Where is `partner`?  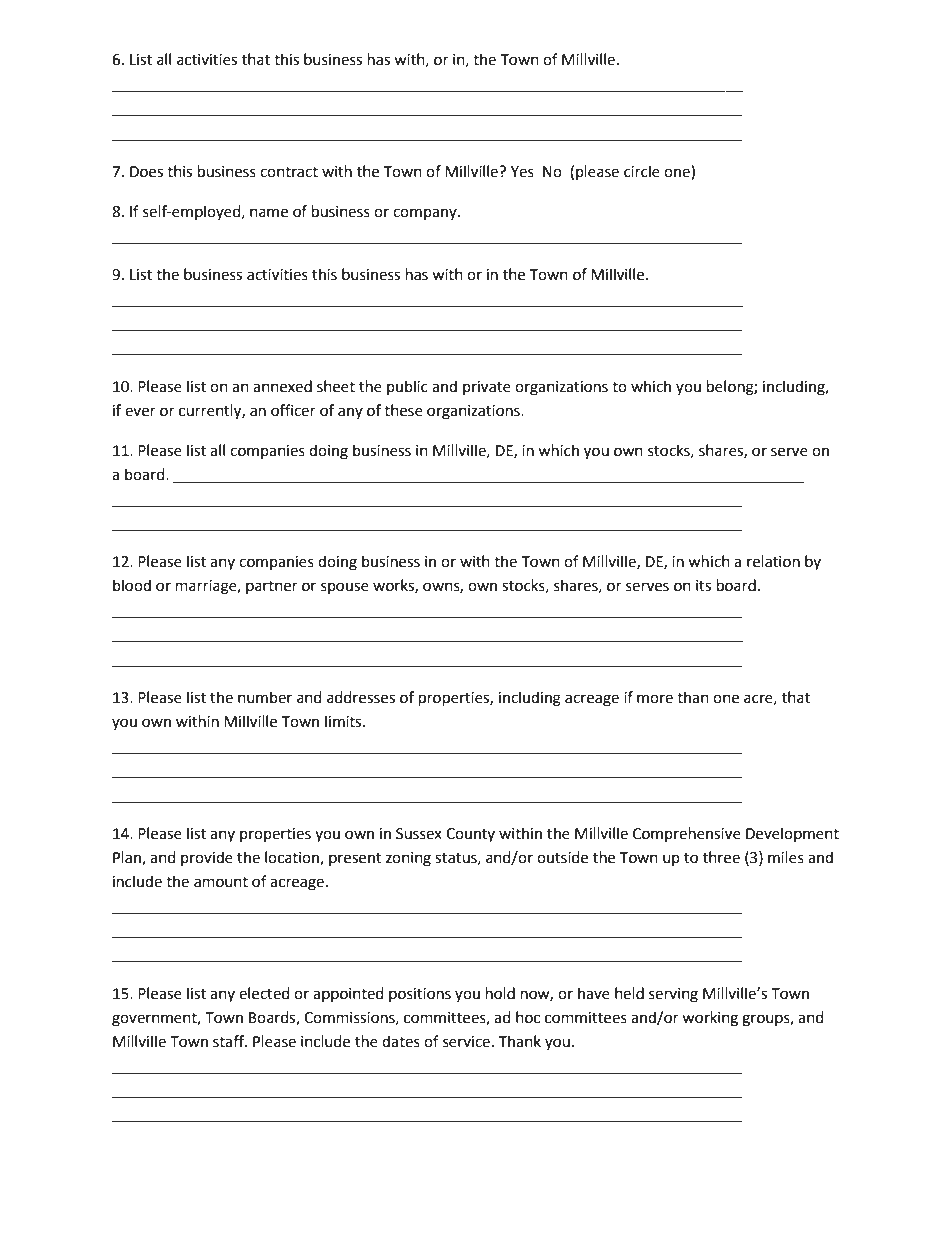
partner is located at coordinates (272, 587).
